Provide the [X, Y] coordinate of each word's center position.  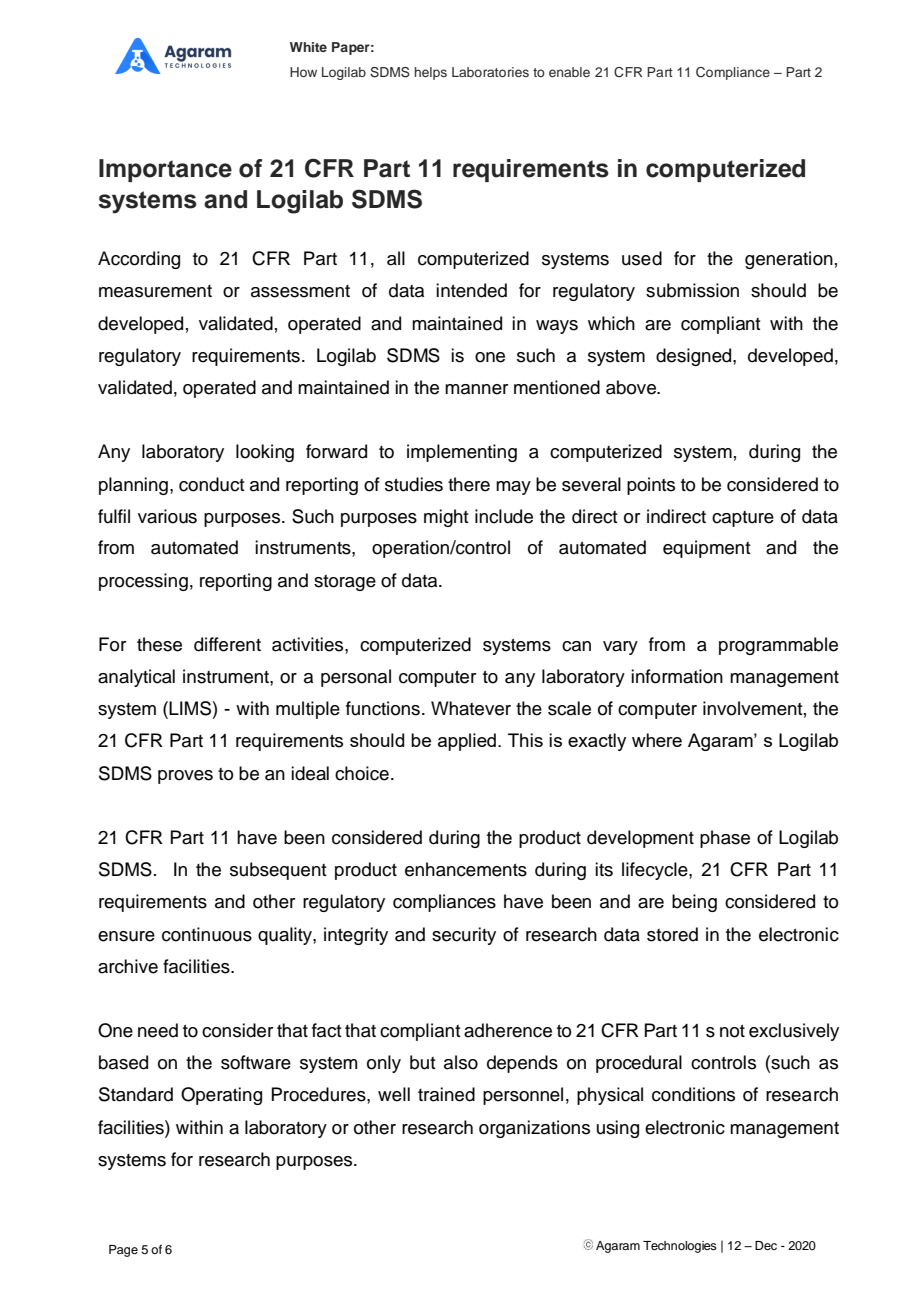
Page [123, 1251]
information [677, 676]
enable [569, 72]
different [227, 644]
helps [431, 73]
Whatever [471, 708]
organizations [534, 1129]
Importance [165, 170]
